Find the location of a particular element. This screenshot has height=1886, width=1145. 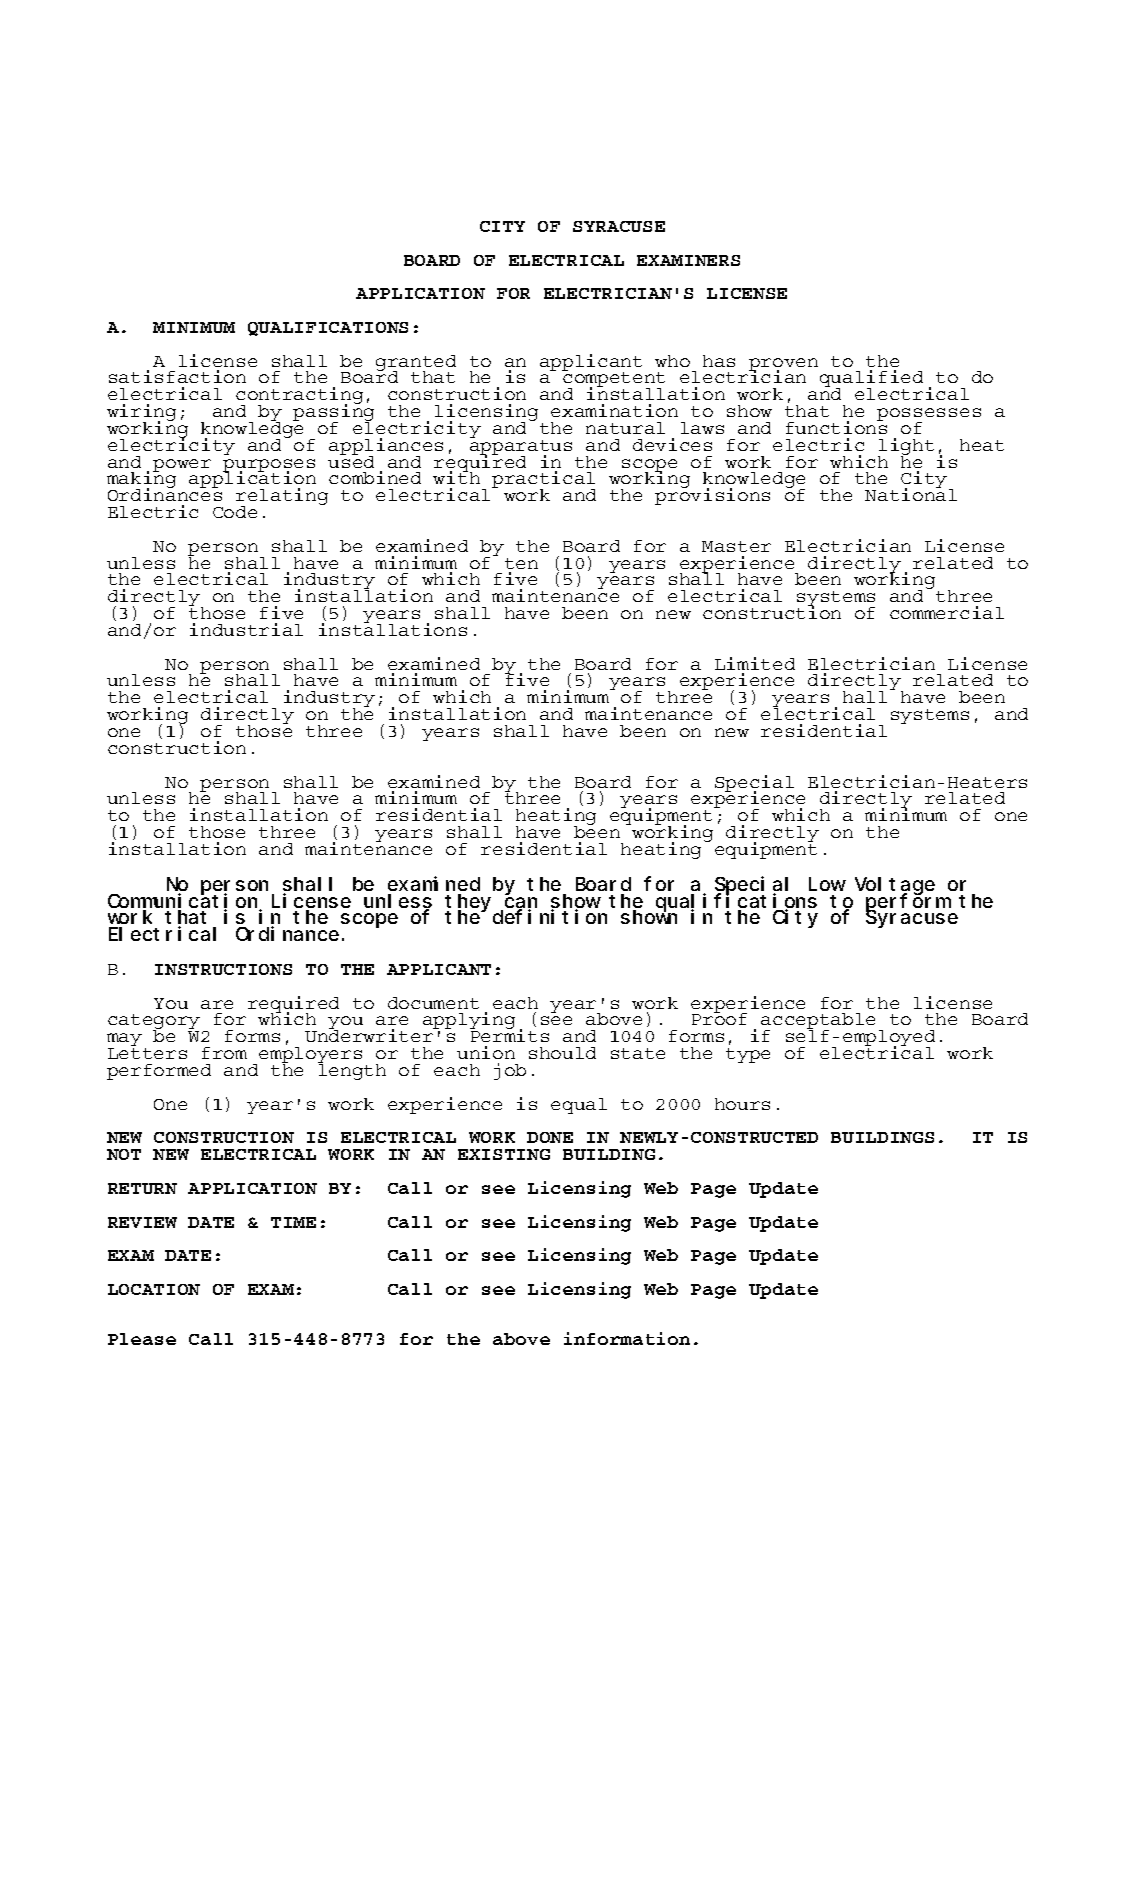

Voltage is located at coordinates (895, 887).
